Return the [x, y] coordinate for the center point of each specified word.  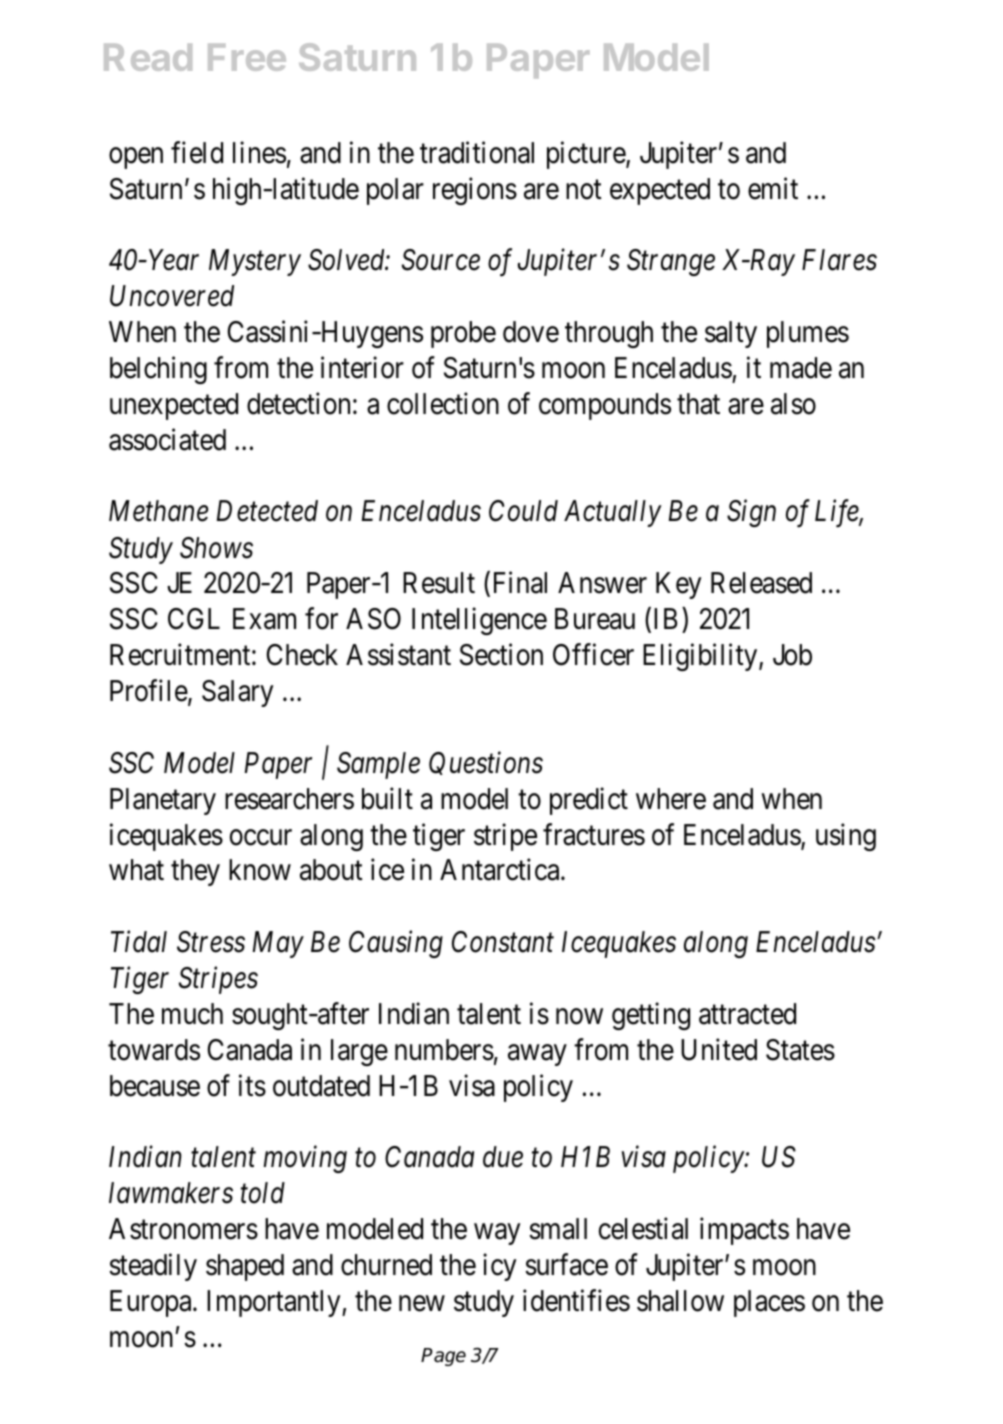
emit [773, 188]
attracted [747, 1014]
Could [523, 511]
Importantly [275, 1303]
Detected [267, 511]
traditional [477, 152]
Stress [211, 942]
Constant [503, 942]
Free [247, 57]
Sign [751, 513]
